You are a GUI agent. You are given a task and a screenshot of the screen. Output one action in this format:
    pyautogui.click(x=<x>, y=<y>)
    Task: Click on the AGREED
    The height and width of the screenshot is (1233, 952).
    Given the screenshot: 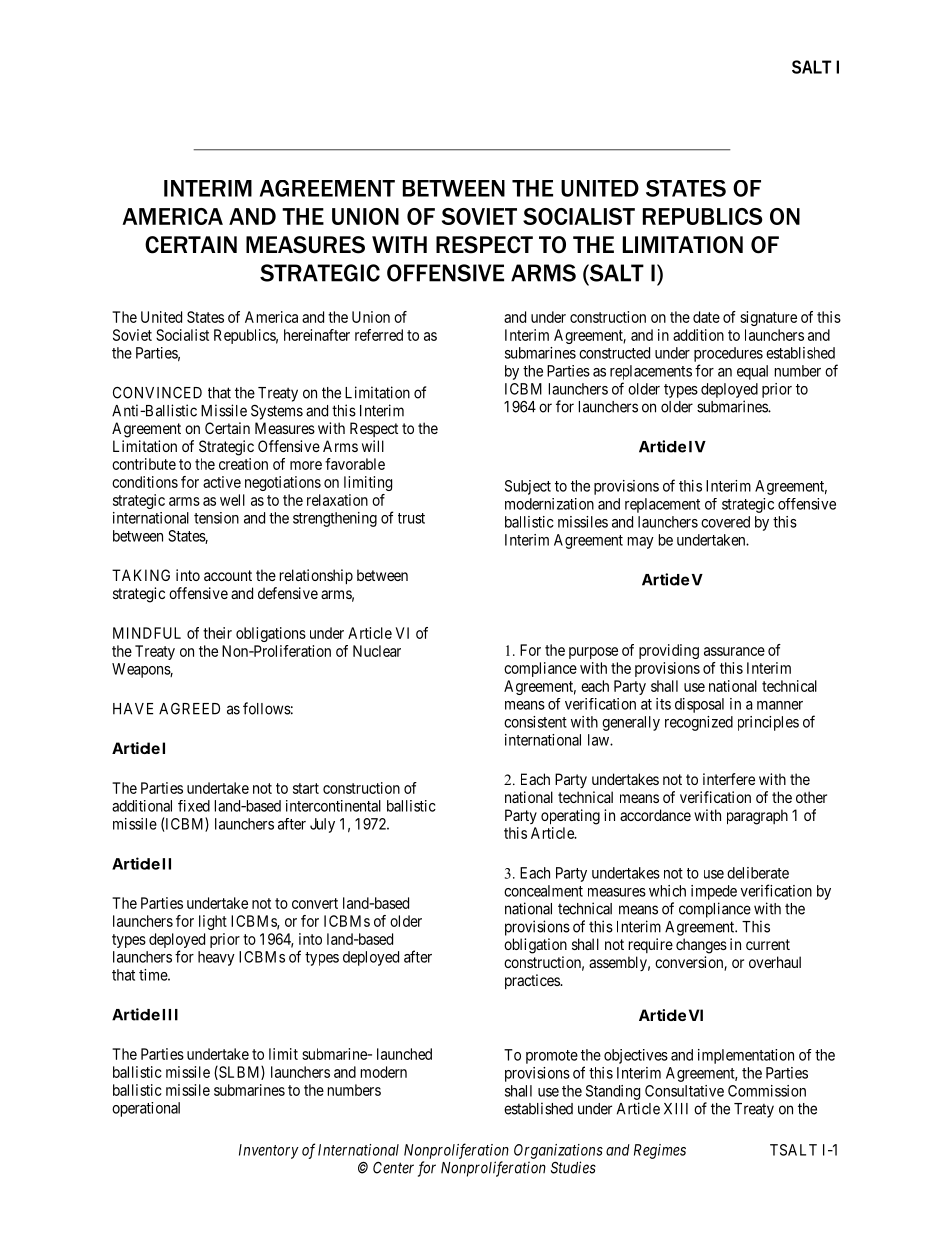 What is the action you would take?
    pyautogui.click(x=189, y=708)
